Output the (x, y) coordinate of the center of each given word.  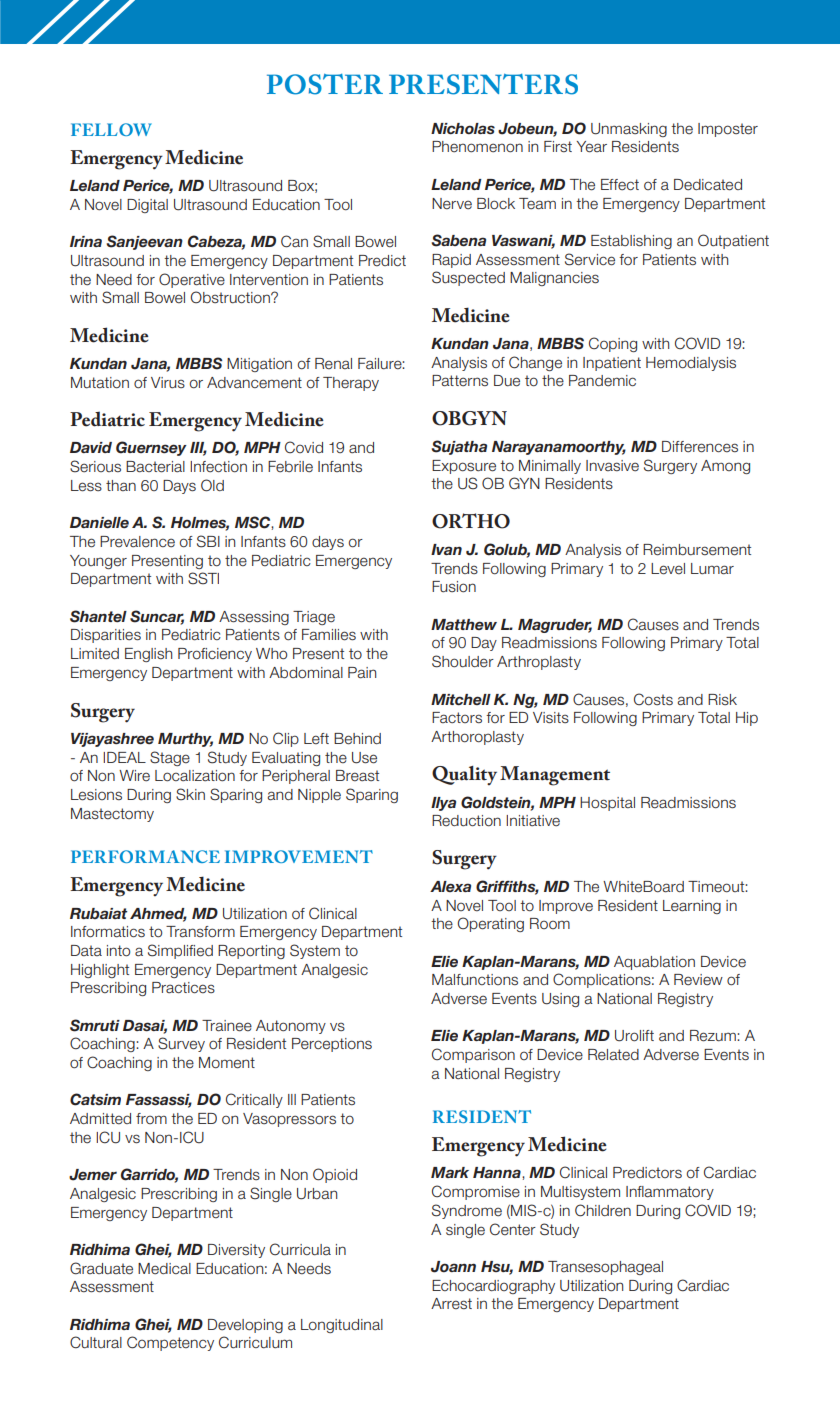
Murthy (185, 740)
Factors (457, 717)
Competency (170, 1343)
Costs (653, 699)
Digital (147, 206)
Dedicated (708, 185)
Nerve (452, 204)
